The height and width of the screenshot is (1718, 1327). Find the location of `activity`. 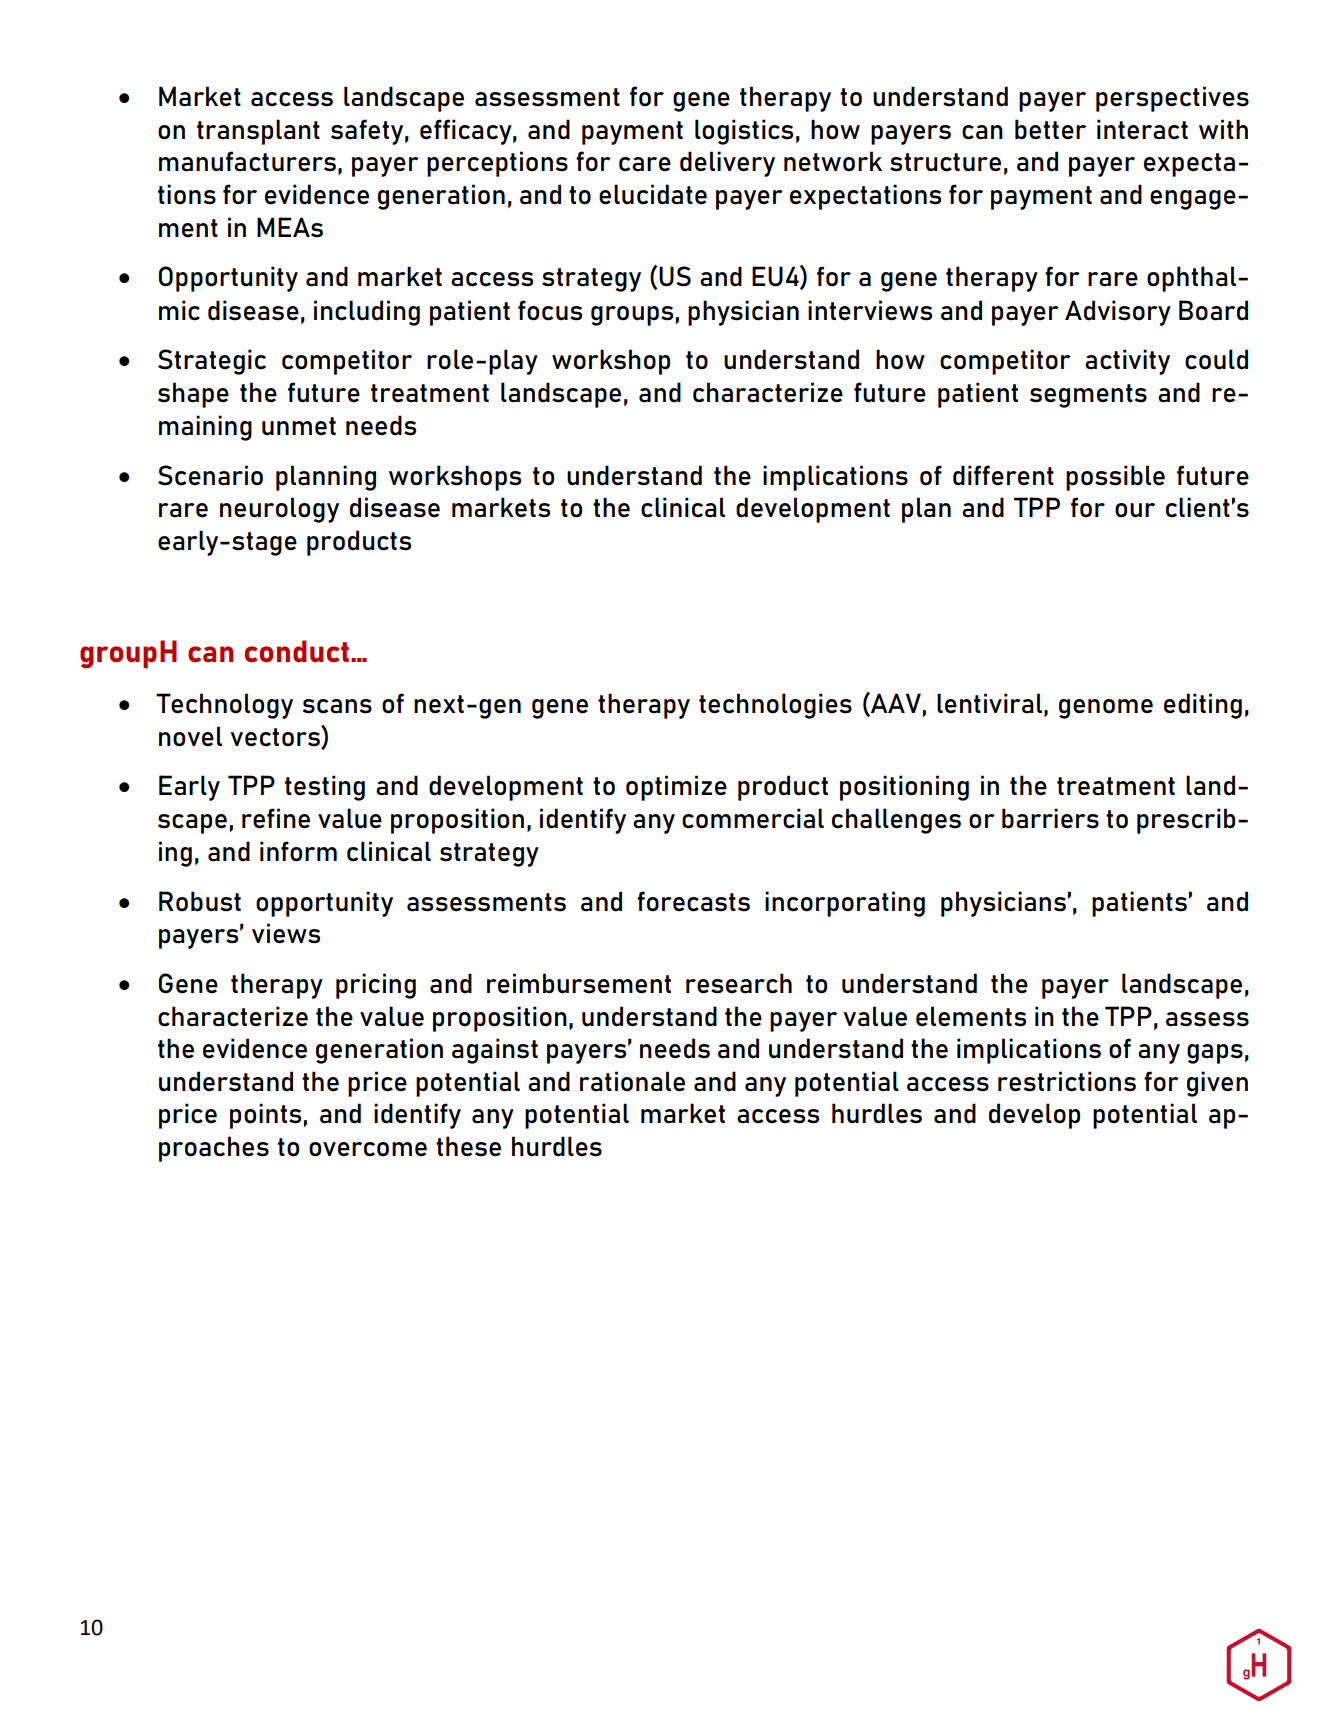

activity is located at coordinates (1127, 362).
